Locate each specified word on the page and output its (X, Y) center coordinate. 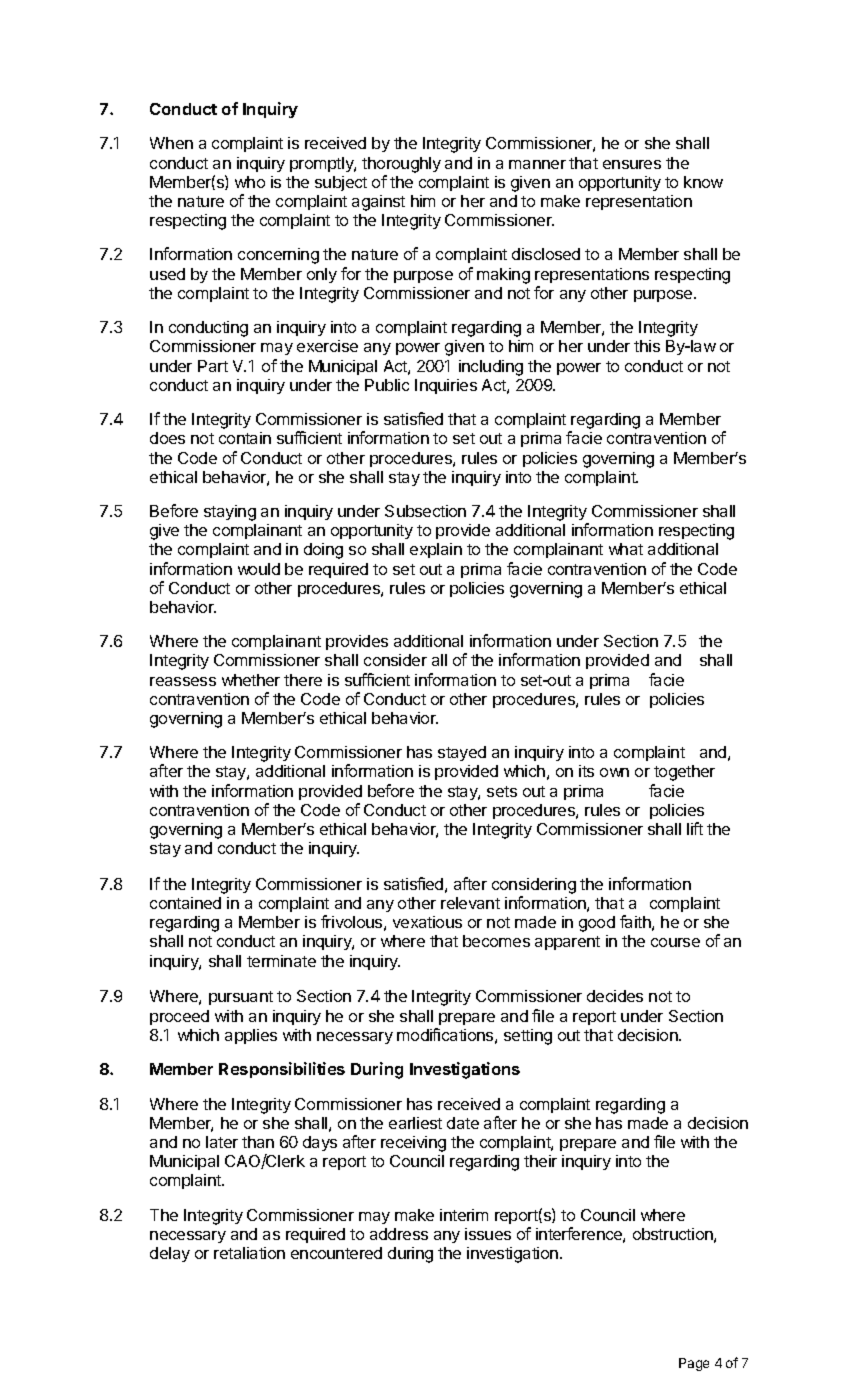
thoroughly (401, 165)
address (399, 1234)
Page (694, 1364)
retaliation (249, 1253)
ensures (632, 164)
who (250, 182)
